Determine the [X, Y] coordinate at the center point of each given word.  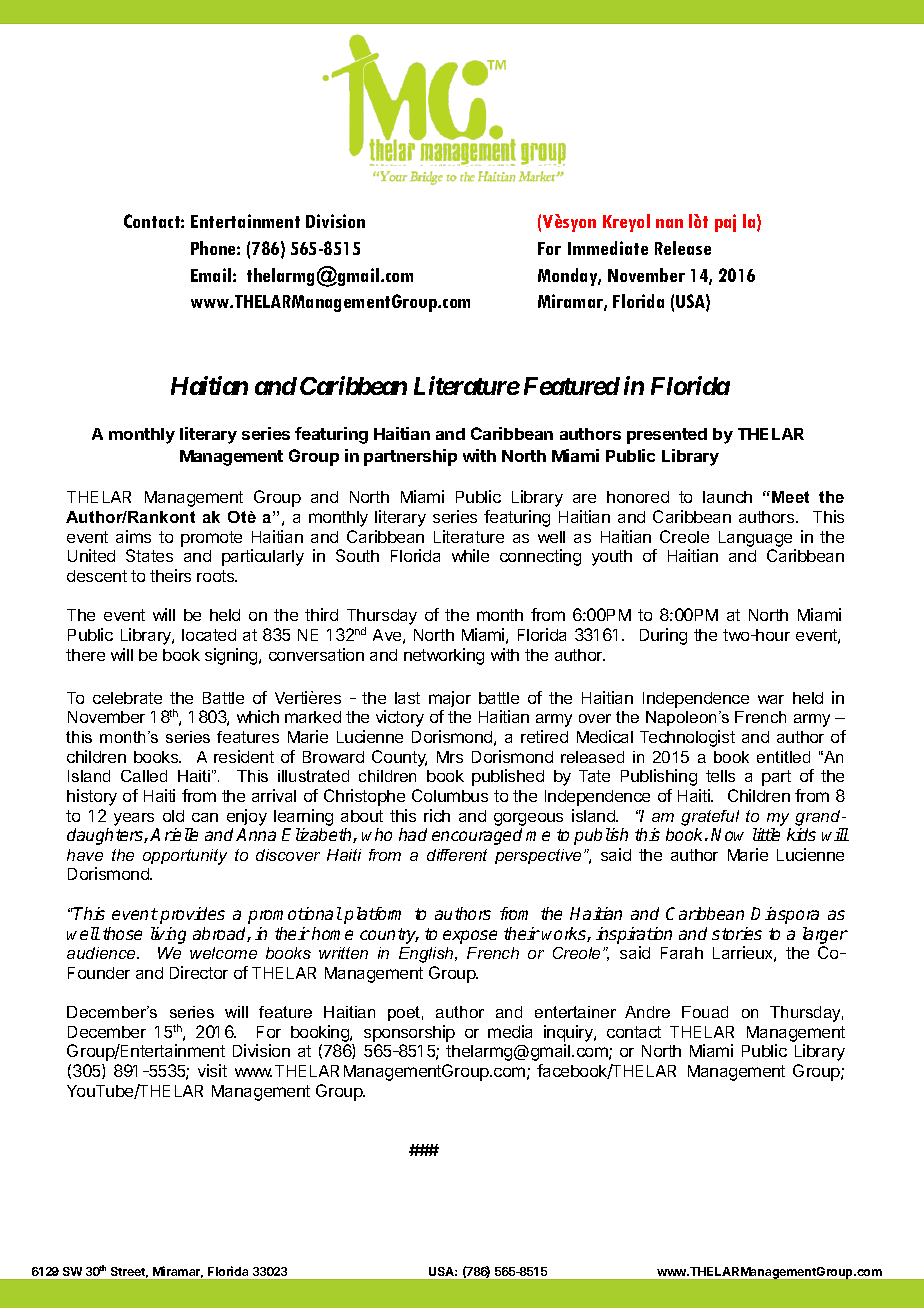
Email [211, 275]
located [209, 635]
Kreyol [626, 223]
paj [725, 223]
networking [444, 656]
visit [212, 1070]
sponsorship [409, 1033]
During [663, 636]
